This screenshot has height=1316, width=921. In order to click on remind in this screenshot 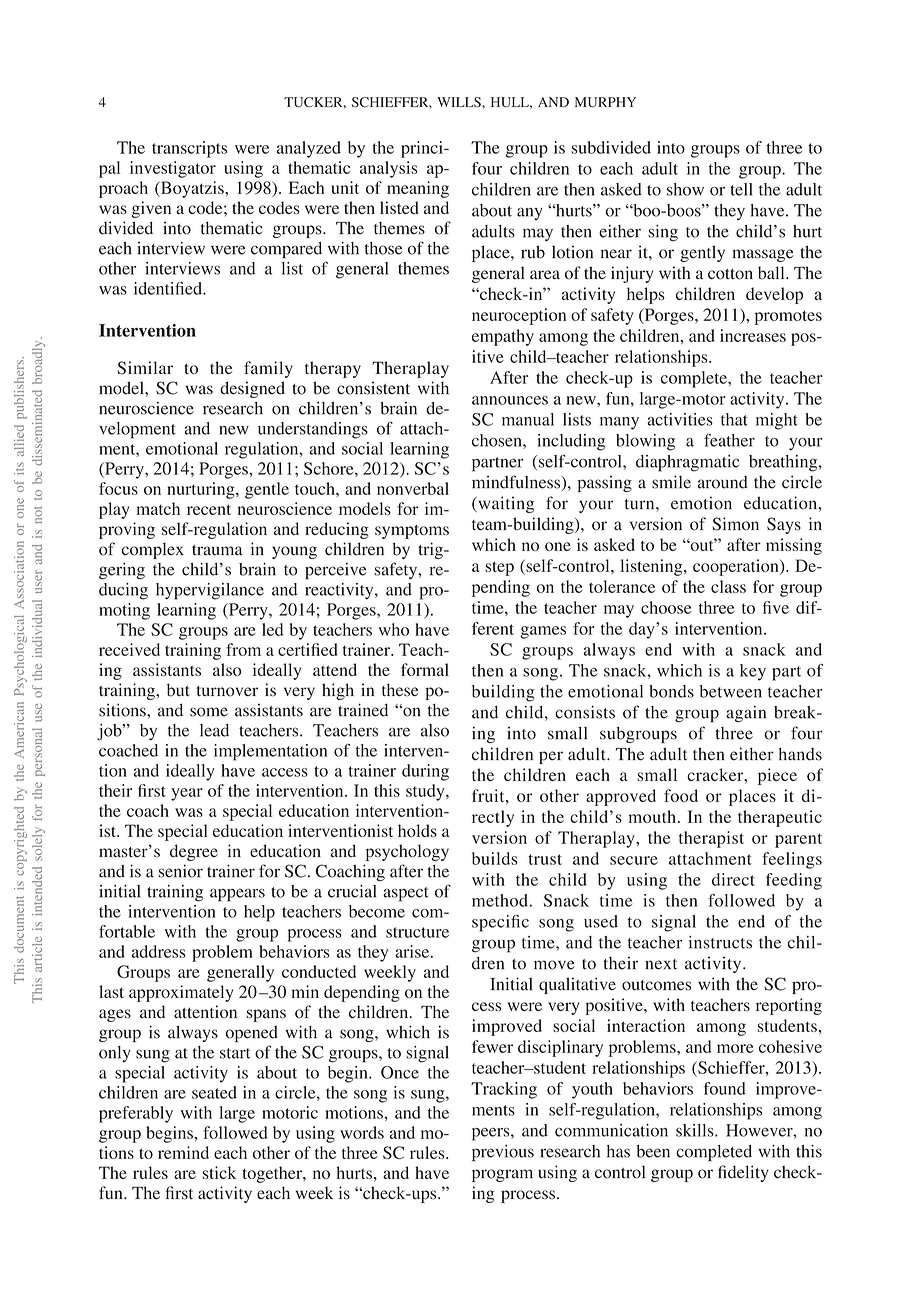, I will do `click(183, 1152)`.
